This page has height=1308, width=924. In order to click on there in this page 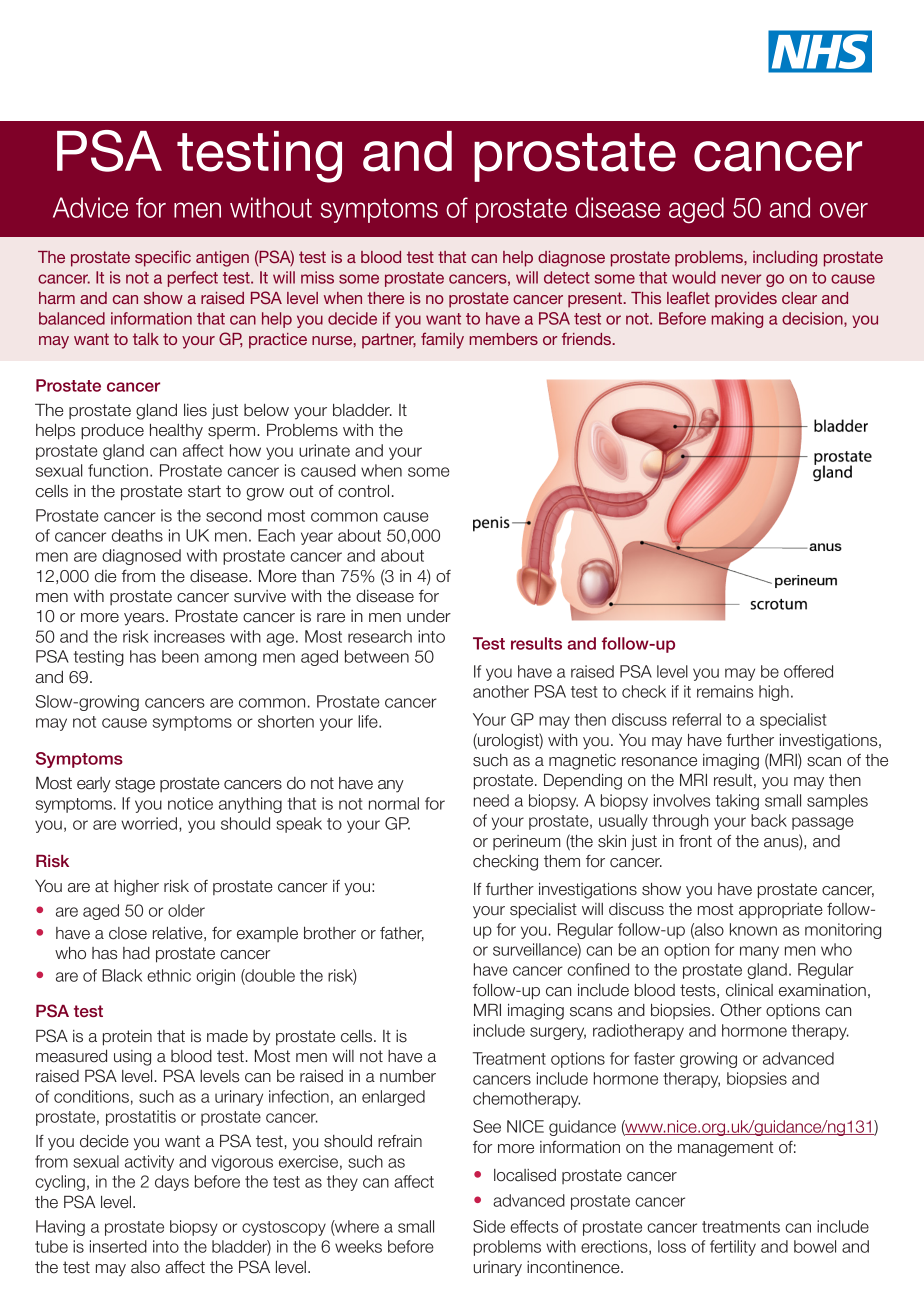, I will do `click(385, 298)`.
